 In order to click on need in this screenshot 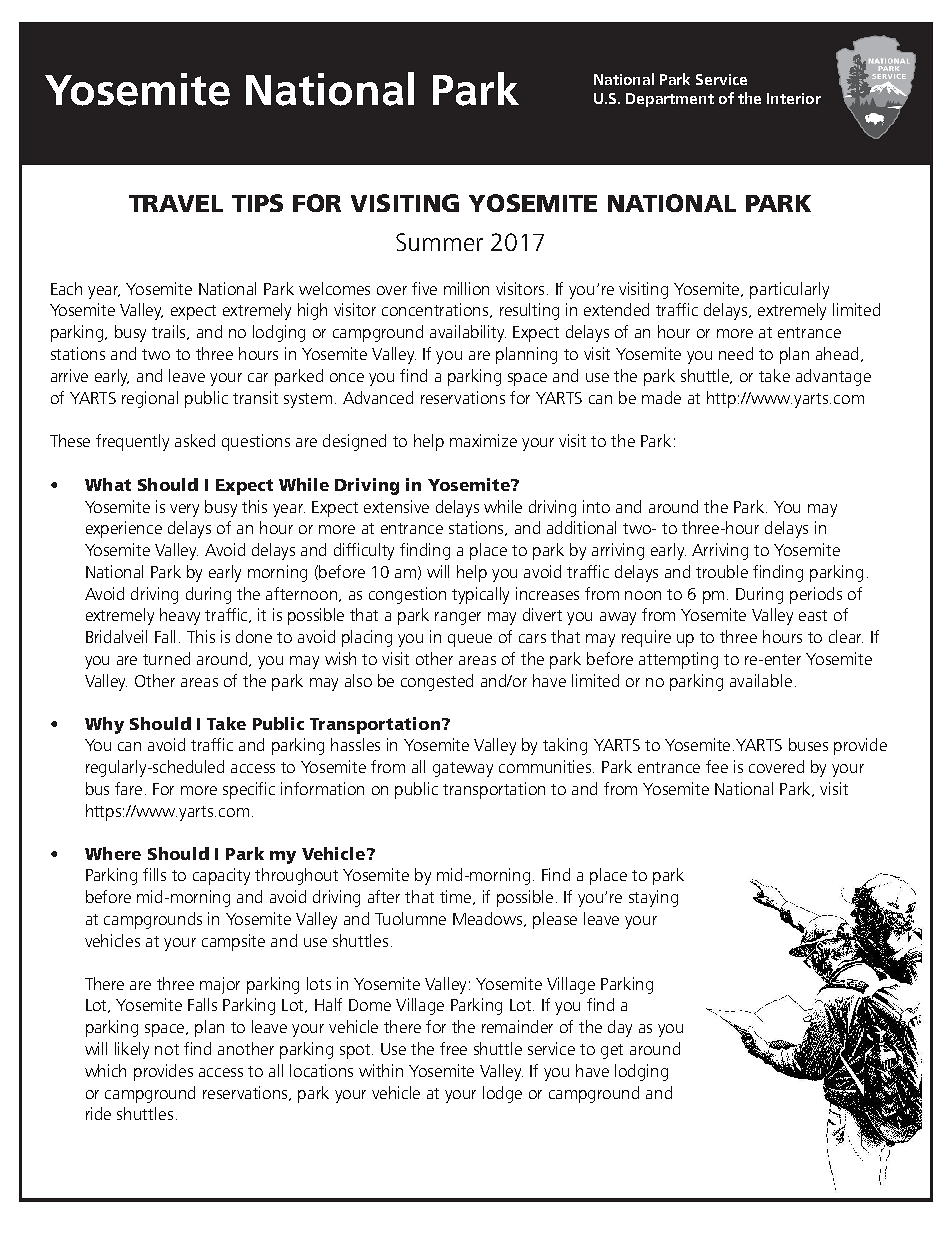, I will do `click(736, 353)`.
